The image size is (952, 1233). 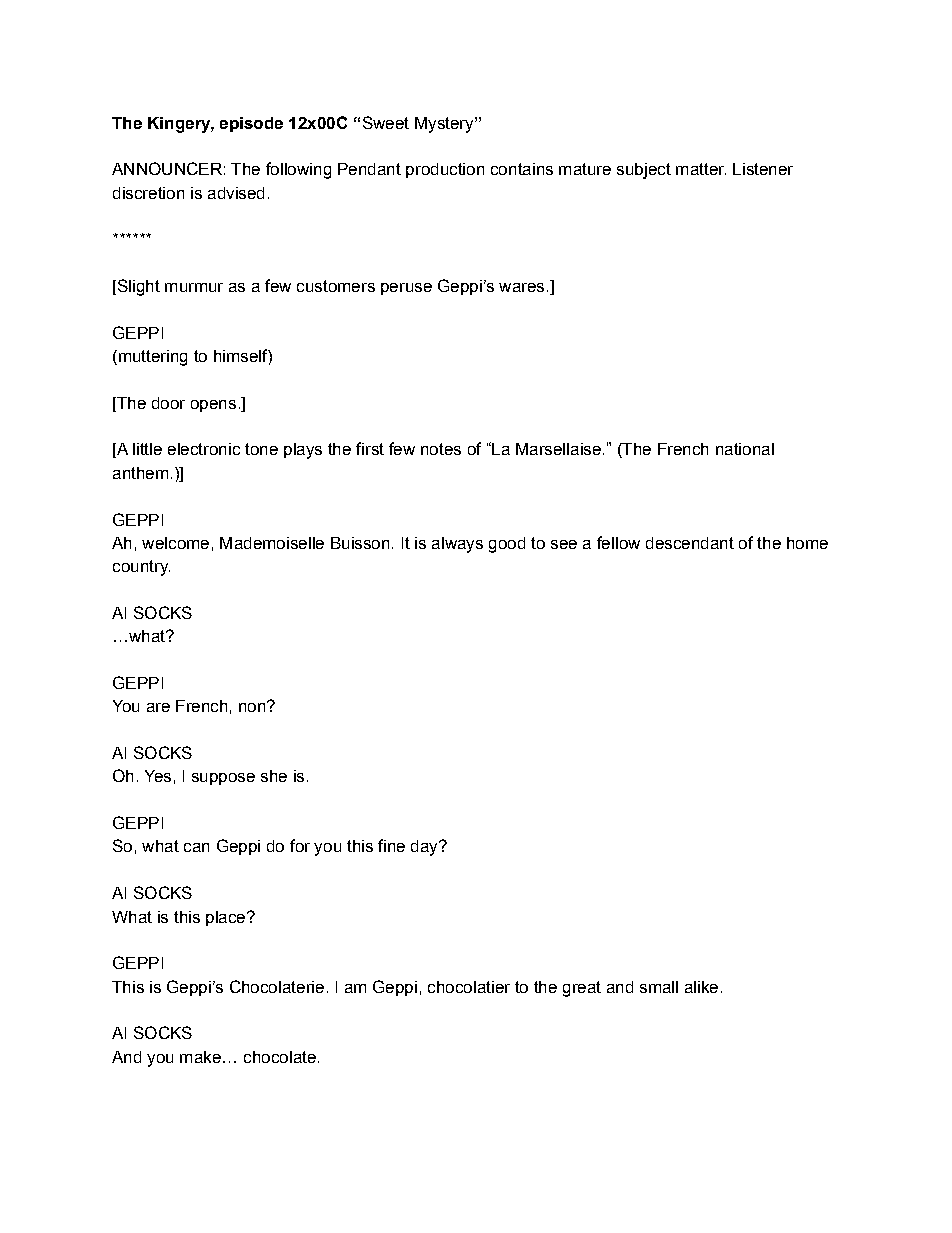 What do you see at coordinates (445, 170) in the image?
I see `production` at bounding box center [445, 170].
